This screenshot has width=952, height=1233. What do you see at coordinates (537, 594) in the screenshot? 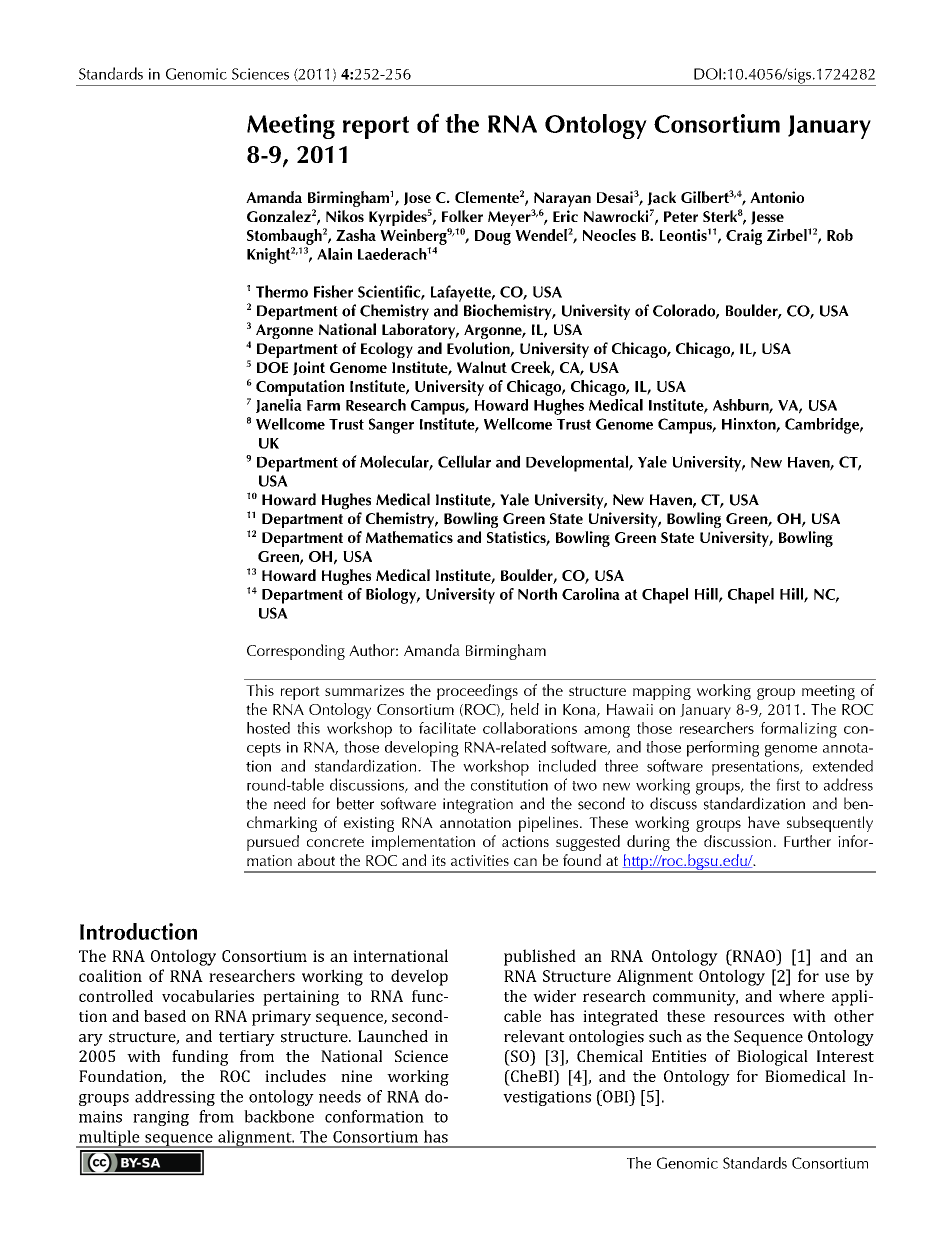
I see `North` at bounding box center [537, 594].
